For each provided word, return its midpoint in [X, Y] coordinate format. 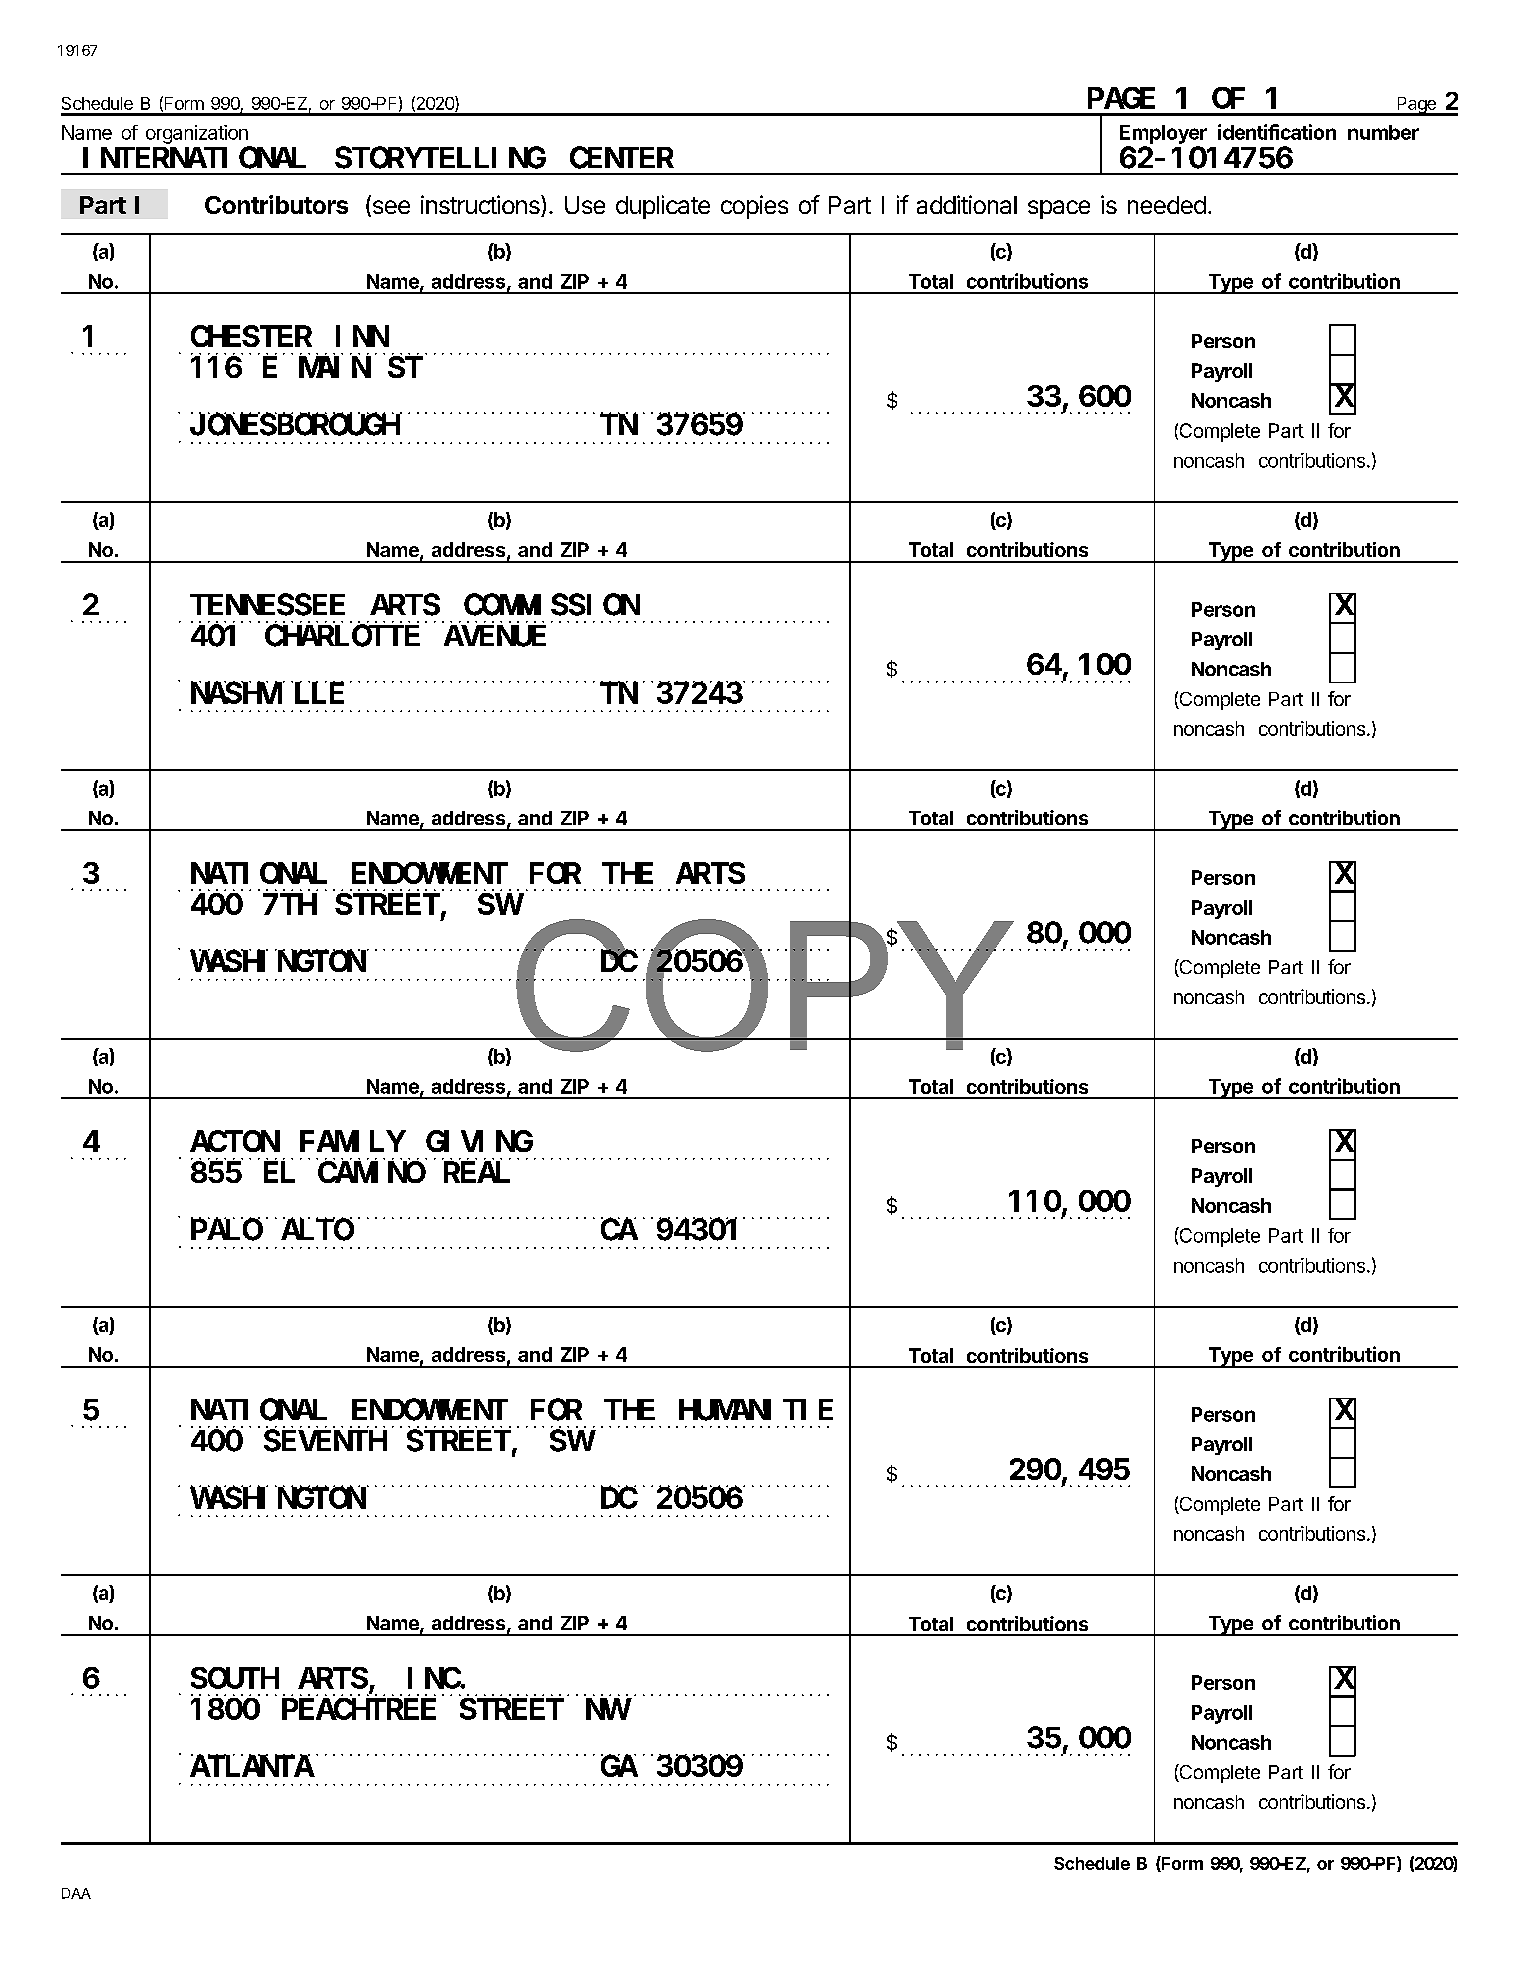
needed [1167, 205]
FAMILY [352, 1142]
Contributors [276, 204]
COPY [765, 985]
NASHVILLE [267, 694]
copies [754, 207]
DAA [76, 1893]
